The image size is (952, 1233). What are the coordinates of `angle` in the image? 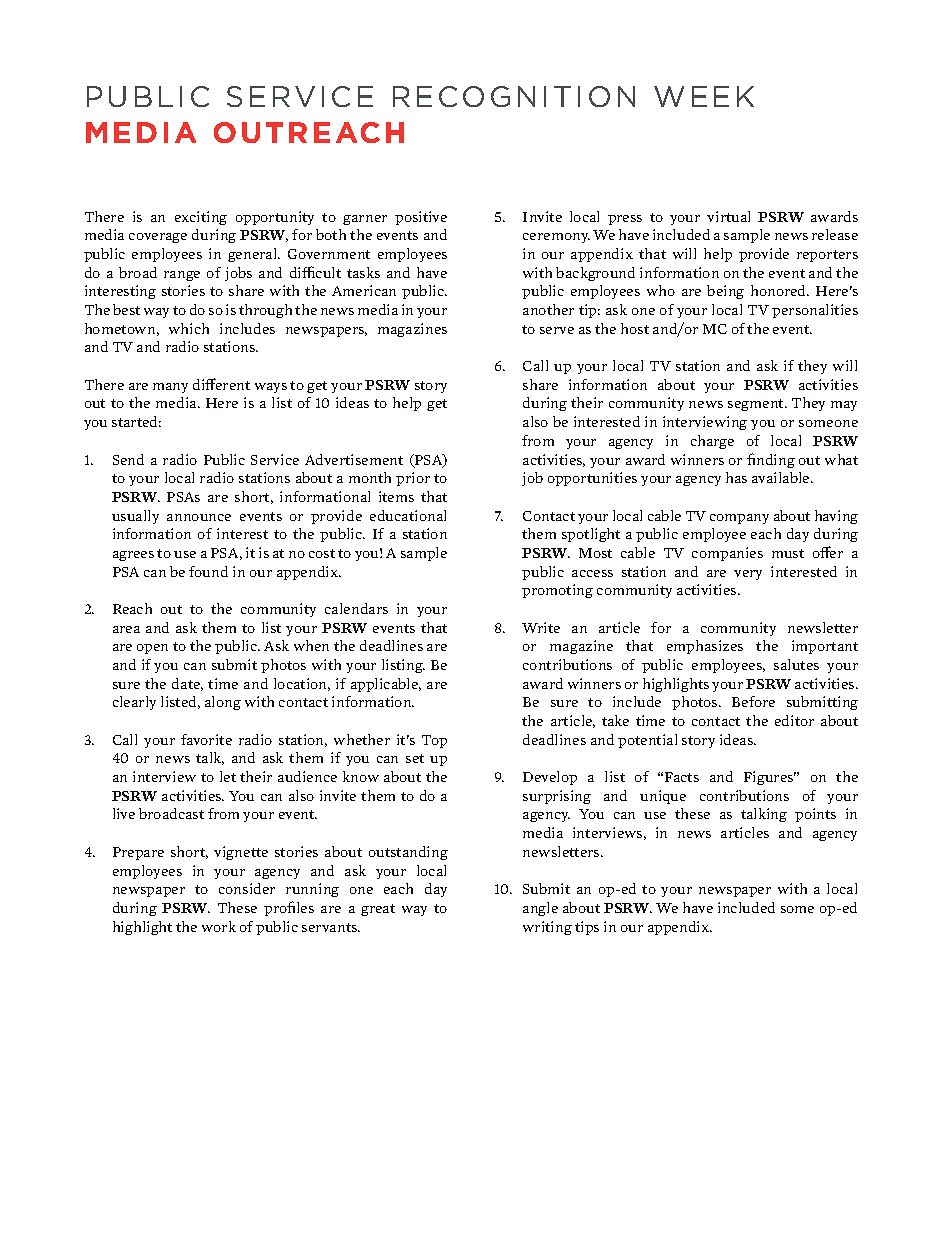 It's located at (540, 909).
